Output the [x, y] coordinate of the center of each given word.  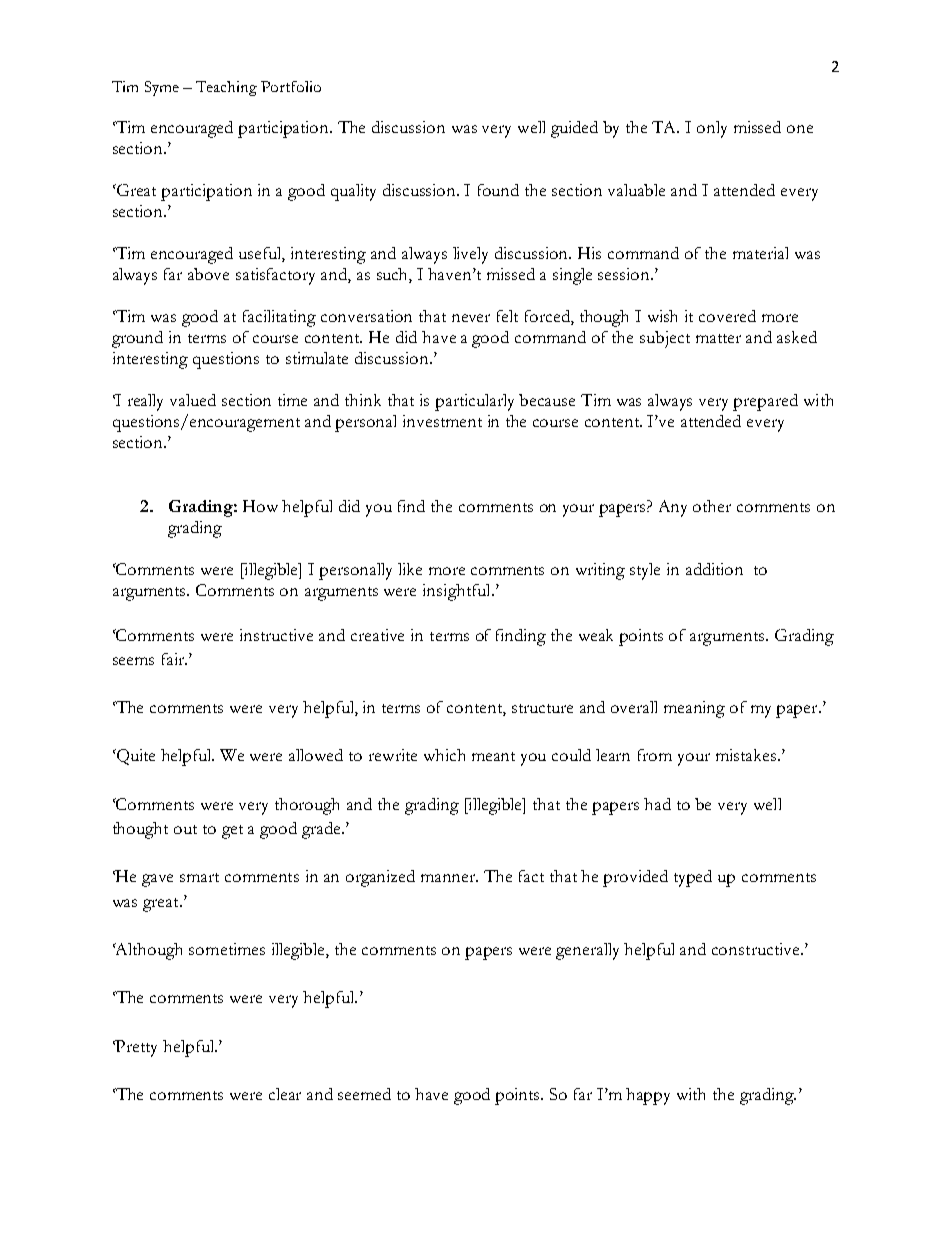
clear [285, 1094]
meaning [694, 709]
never [471, 318]
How [260, 506]
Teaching [226, 88]
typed [693, 878]
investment [442, 421]
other [712, 506]
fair [174, 659]
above [208, 274]
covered [727, 316]
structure [542, 708]
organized [380, 878]
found [498, 190]
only [712, 129]
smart [199, 877]
